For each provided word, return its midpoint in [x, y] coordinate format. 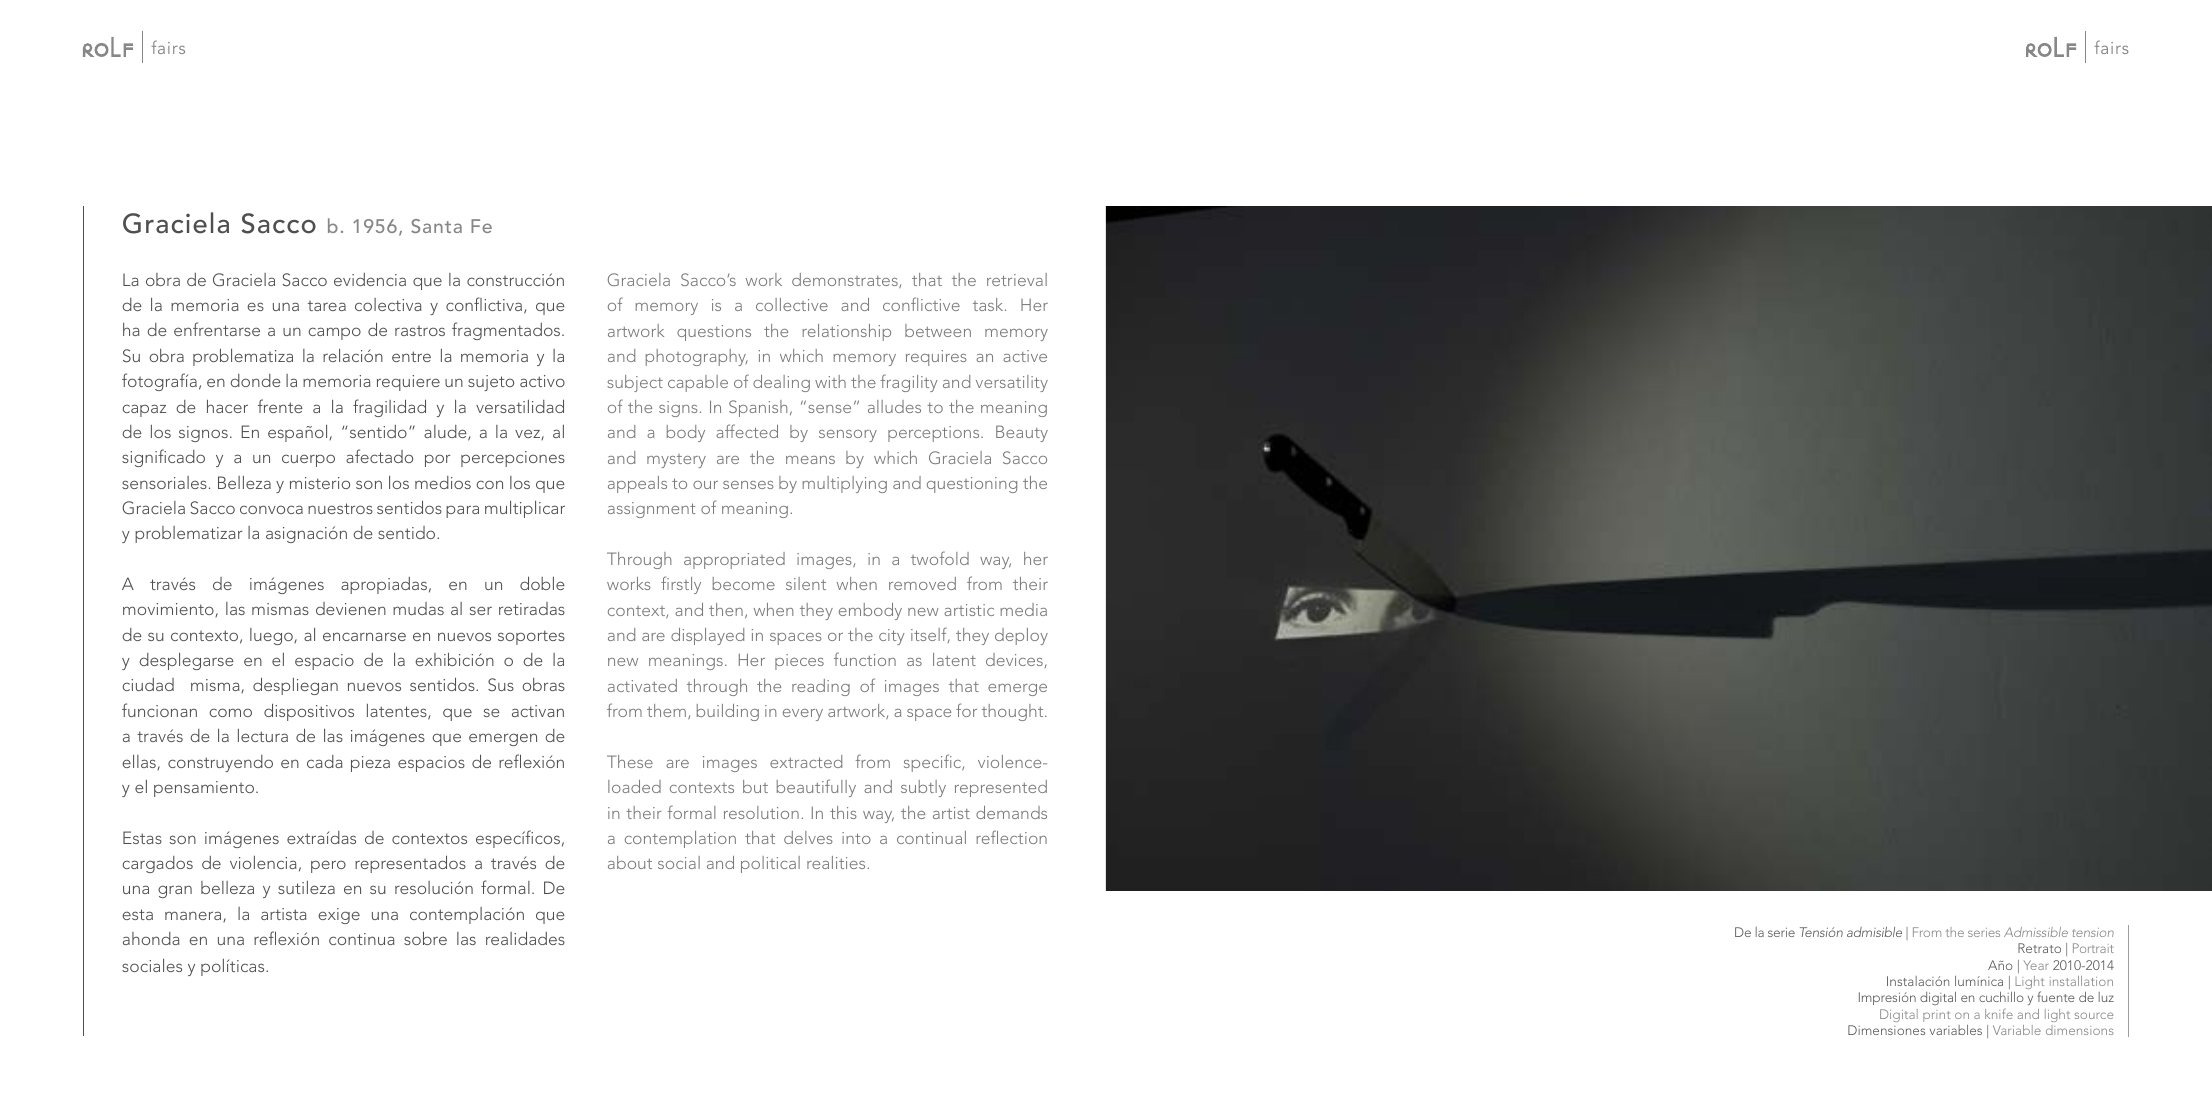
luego [272, 636]
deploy [1021, 636]
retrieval [1017, 279]
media [1023, 609]
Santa [436, 226]
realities [837, 862]
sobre [425, 938]
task [989, 304]
